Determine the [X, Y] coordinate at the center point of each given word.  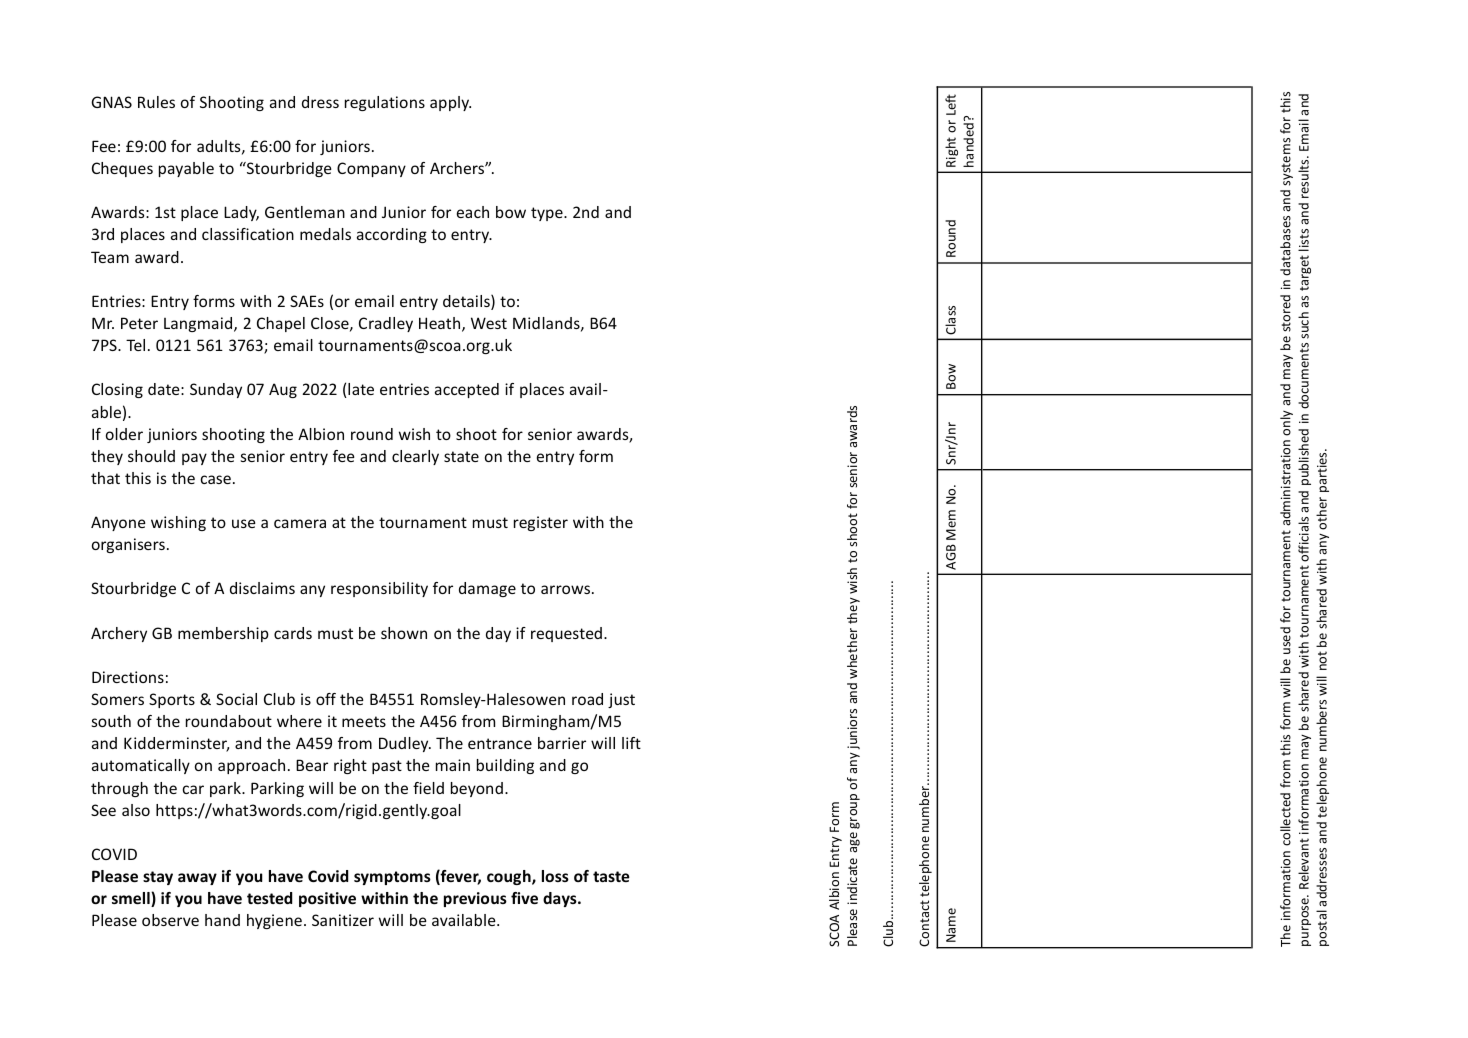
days [561, 899]
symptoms [392, 878]
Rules [156, 102]
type [548, 214]
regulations [385, 103]
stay [158, 878]
